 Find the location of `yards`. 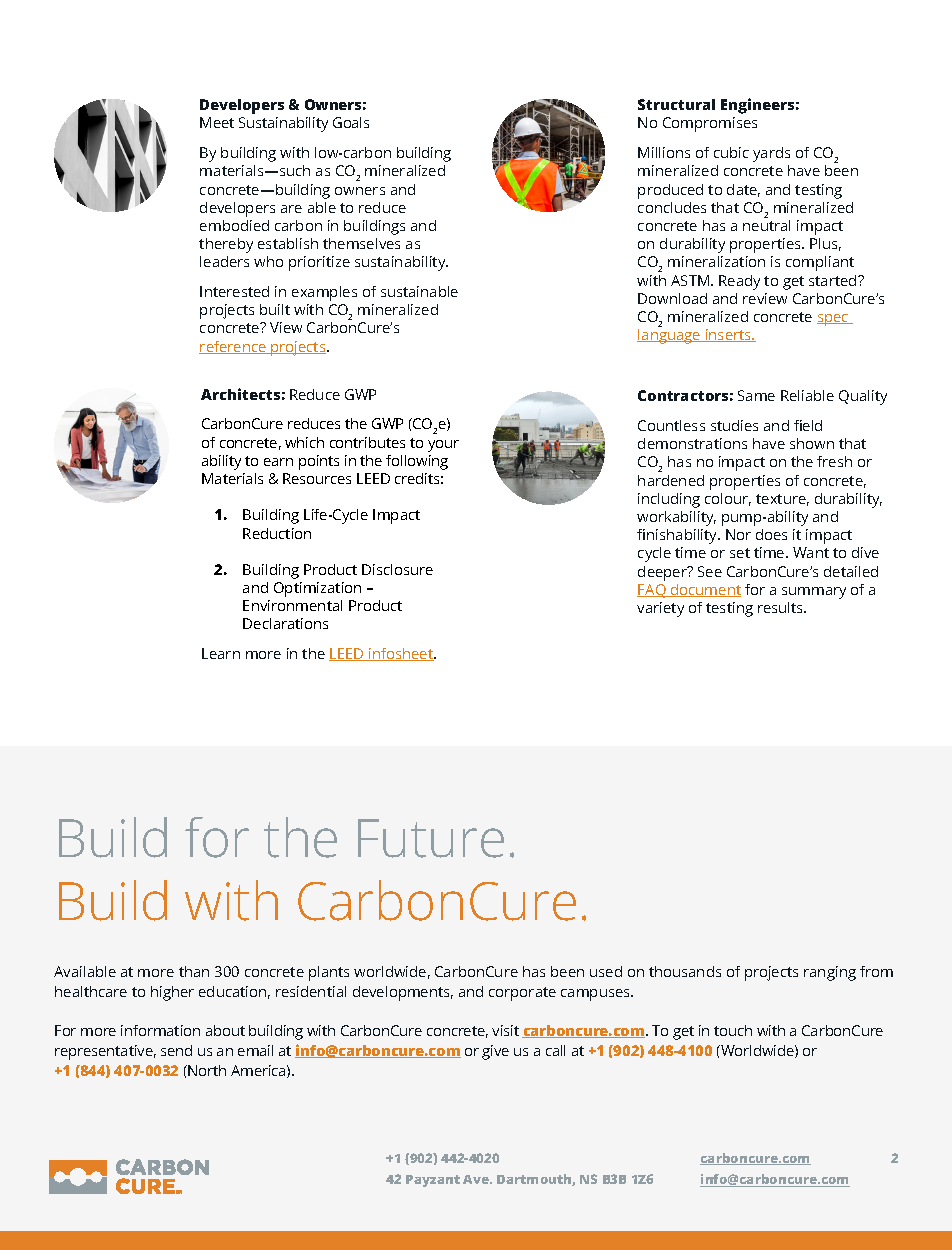

yards is located at coordinates (771, 154).
